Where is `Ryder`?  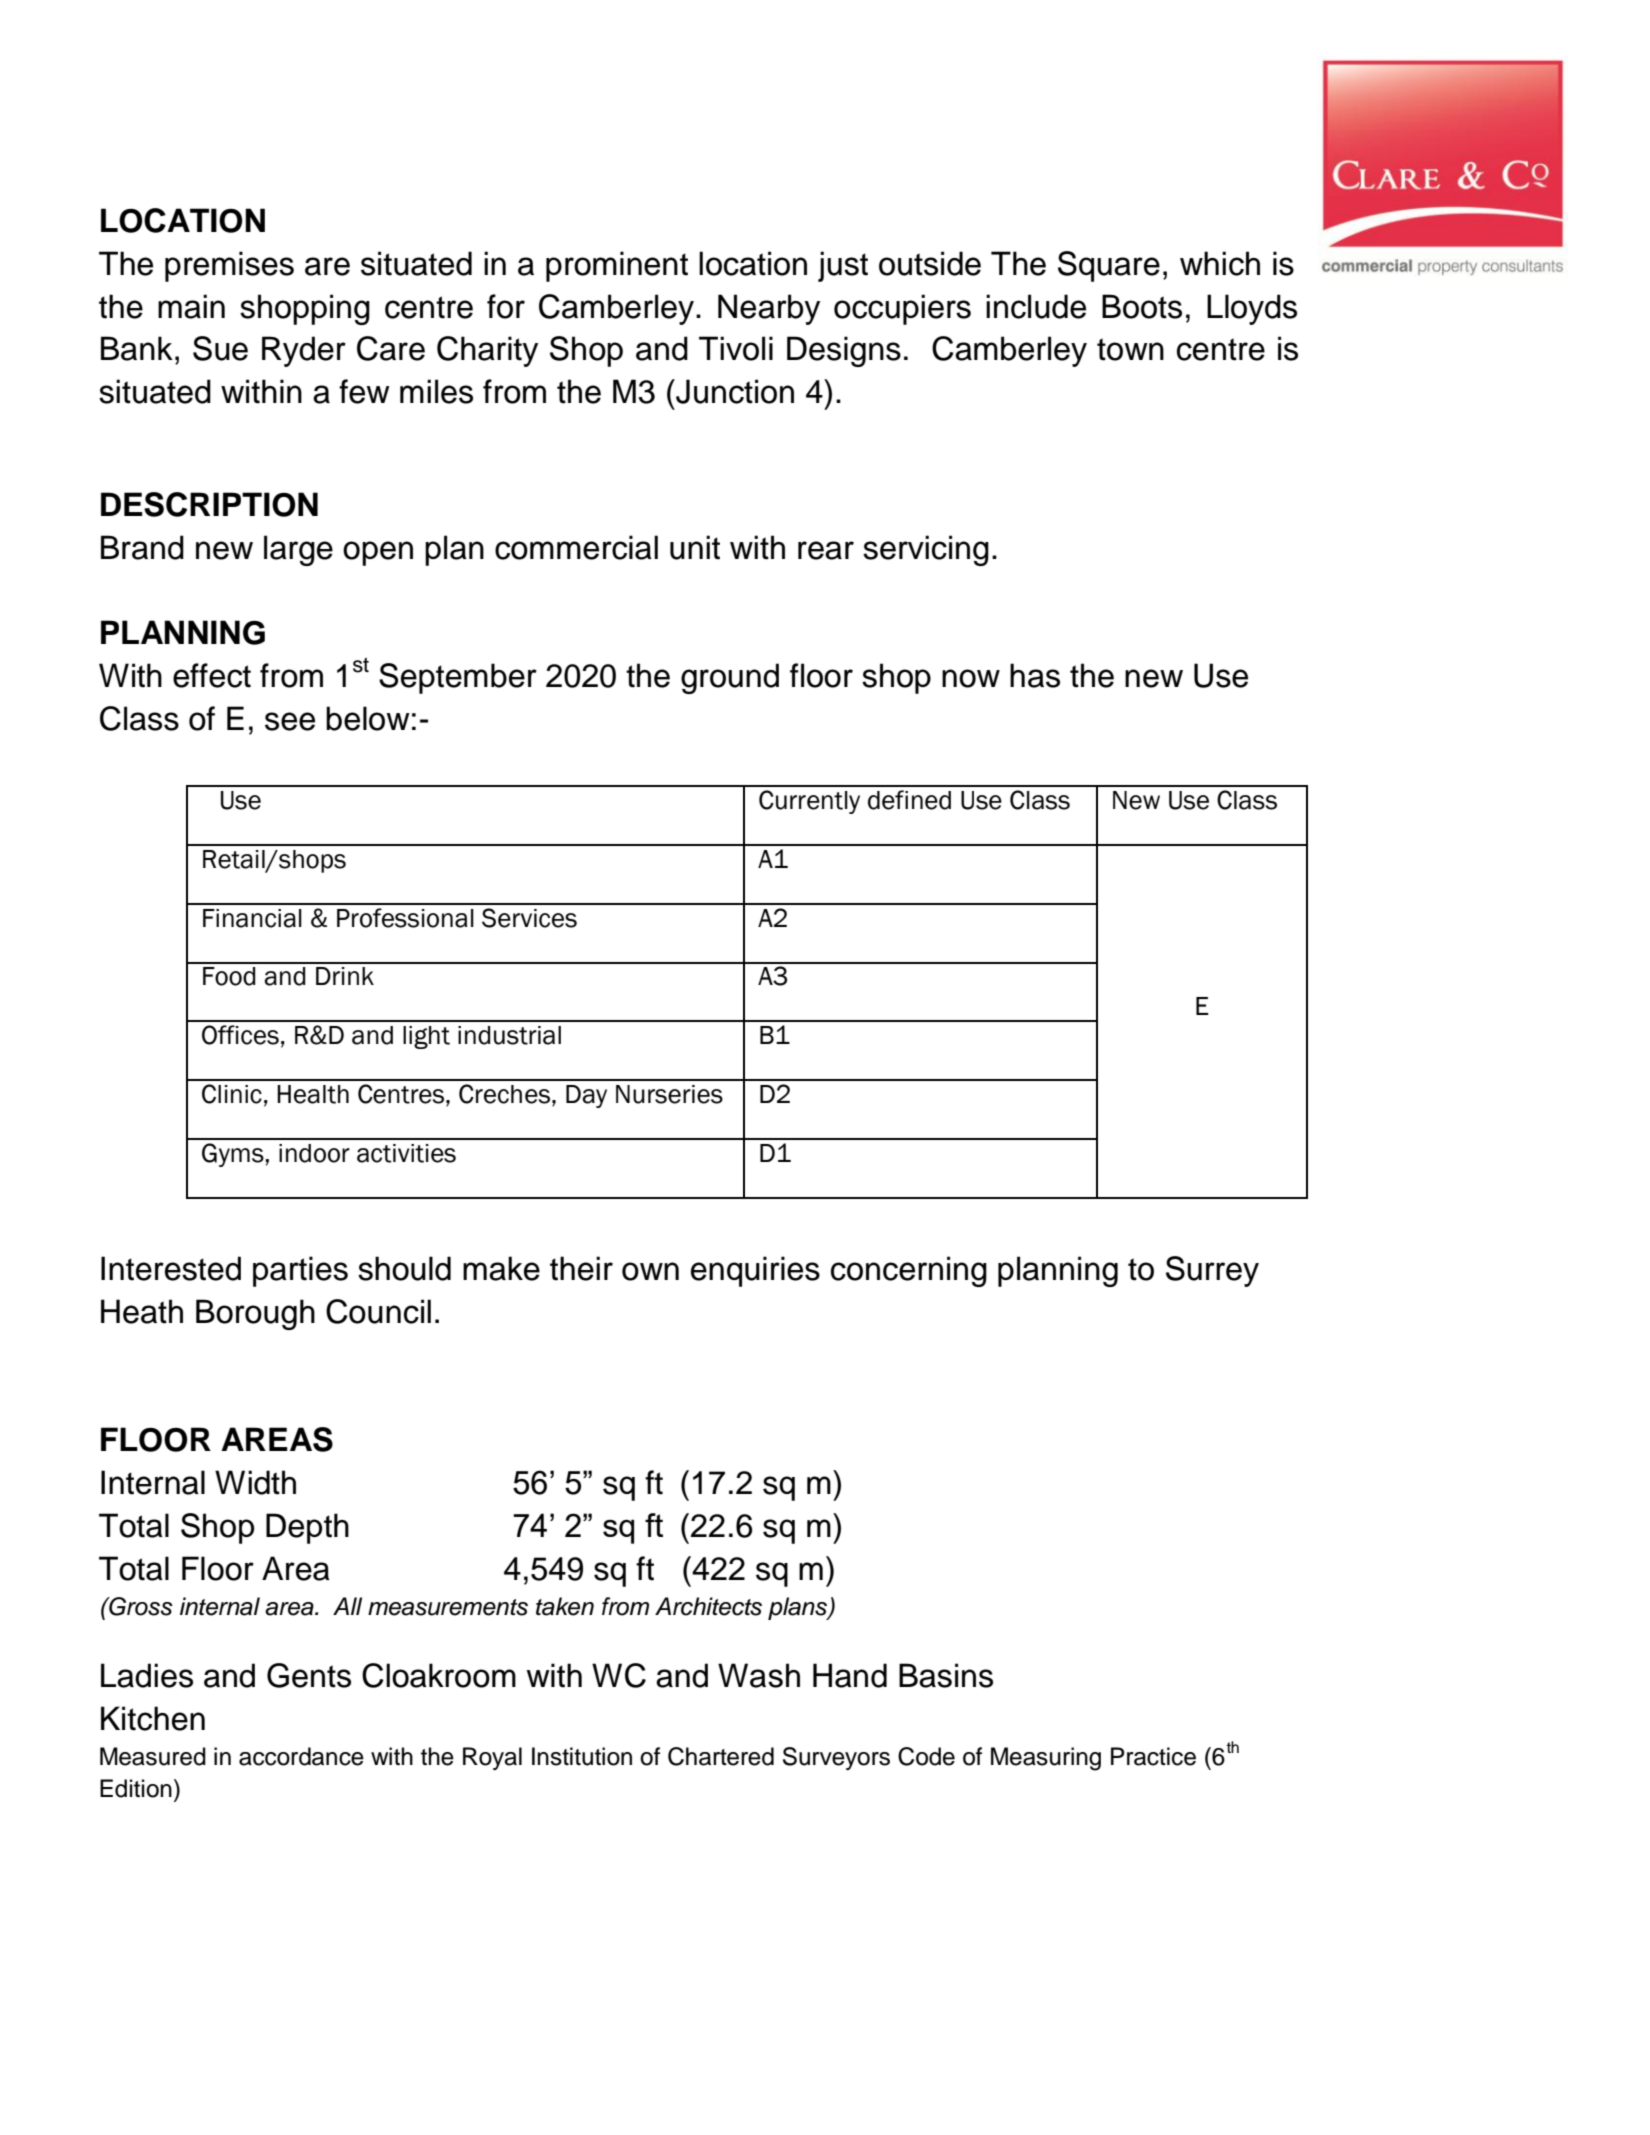 Ryder is located at coordinates (304, 351).
